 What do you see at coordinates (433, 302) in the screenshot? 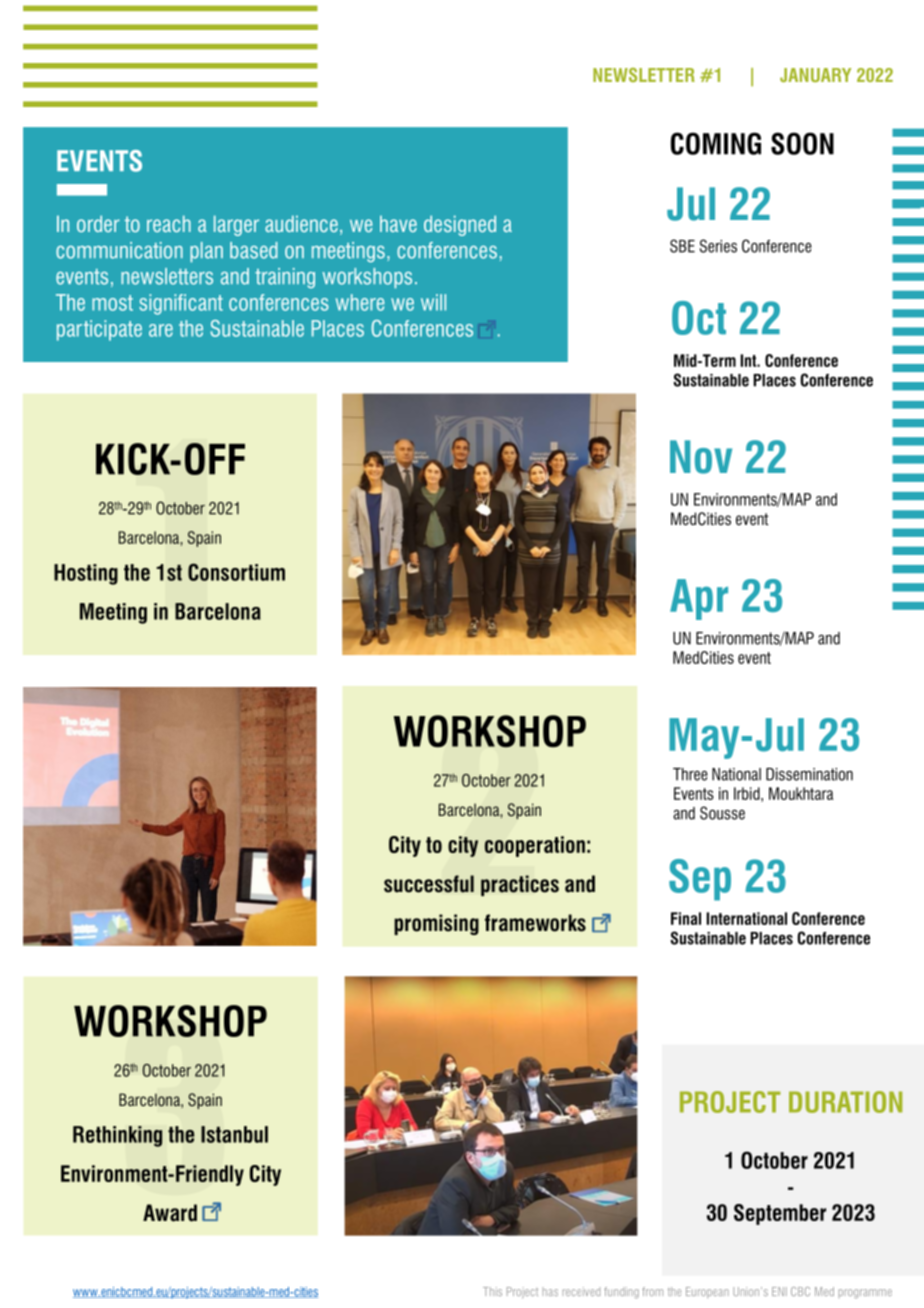
I see `will` at bounding box center [433, 302].
